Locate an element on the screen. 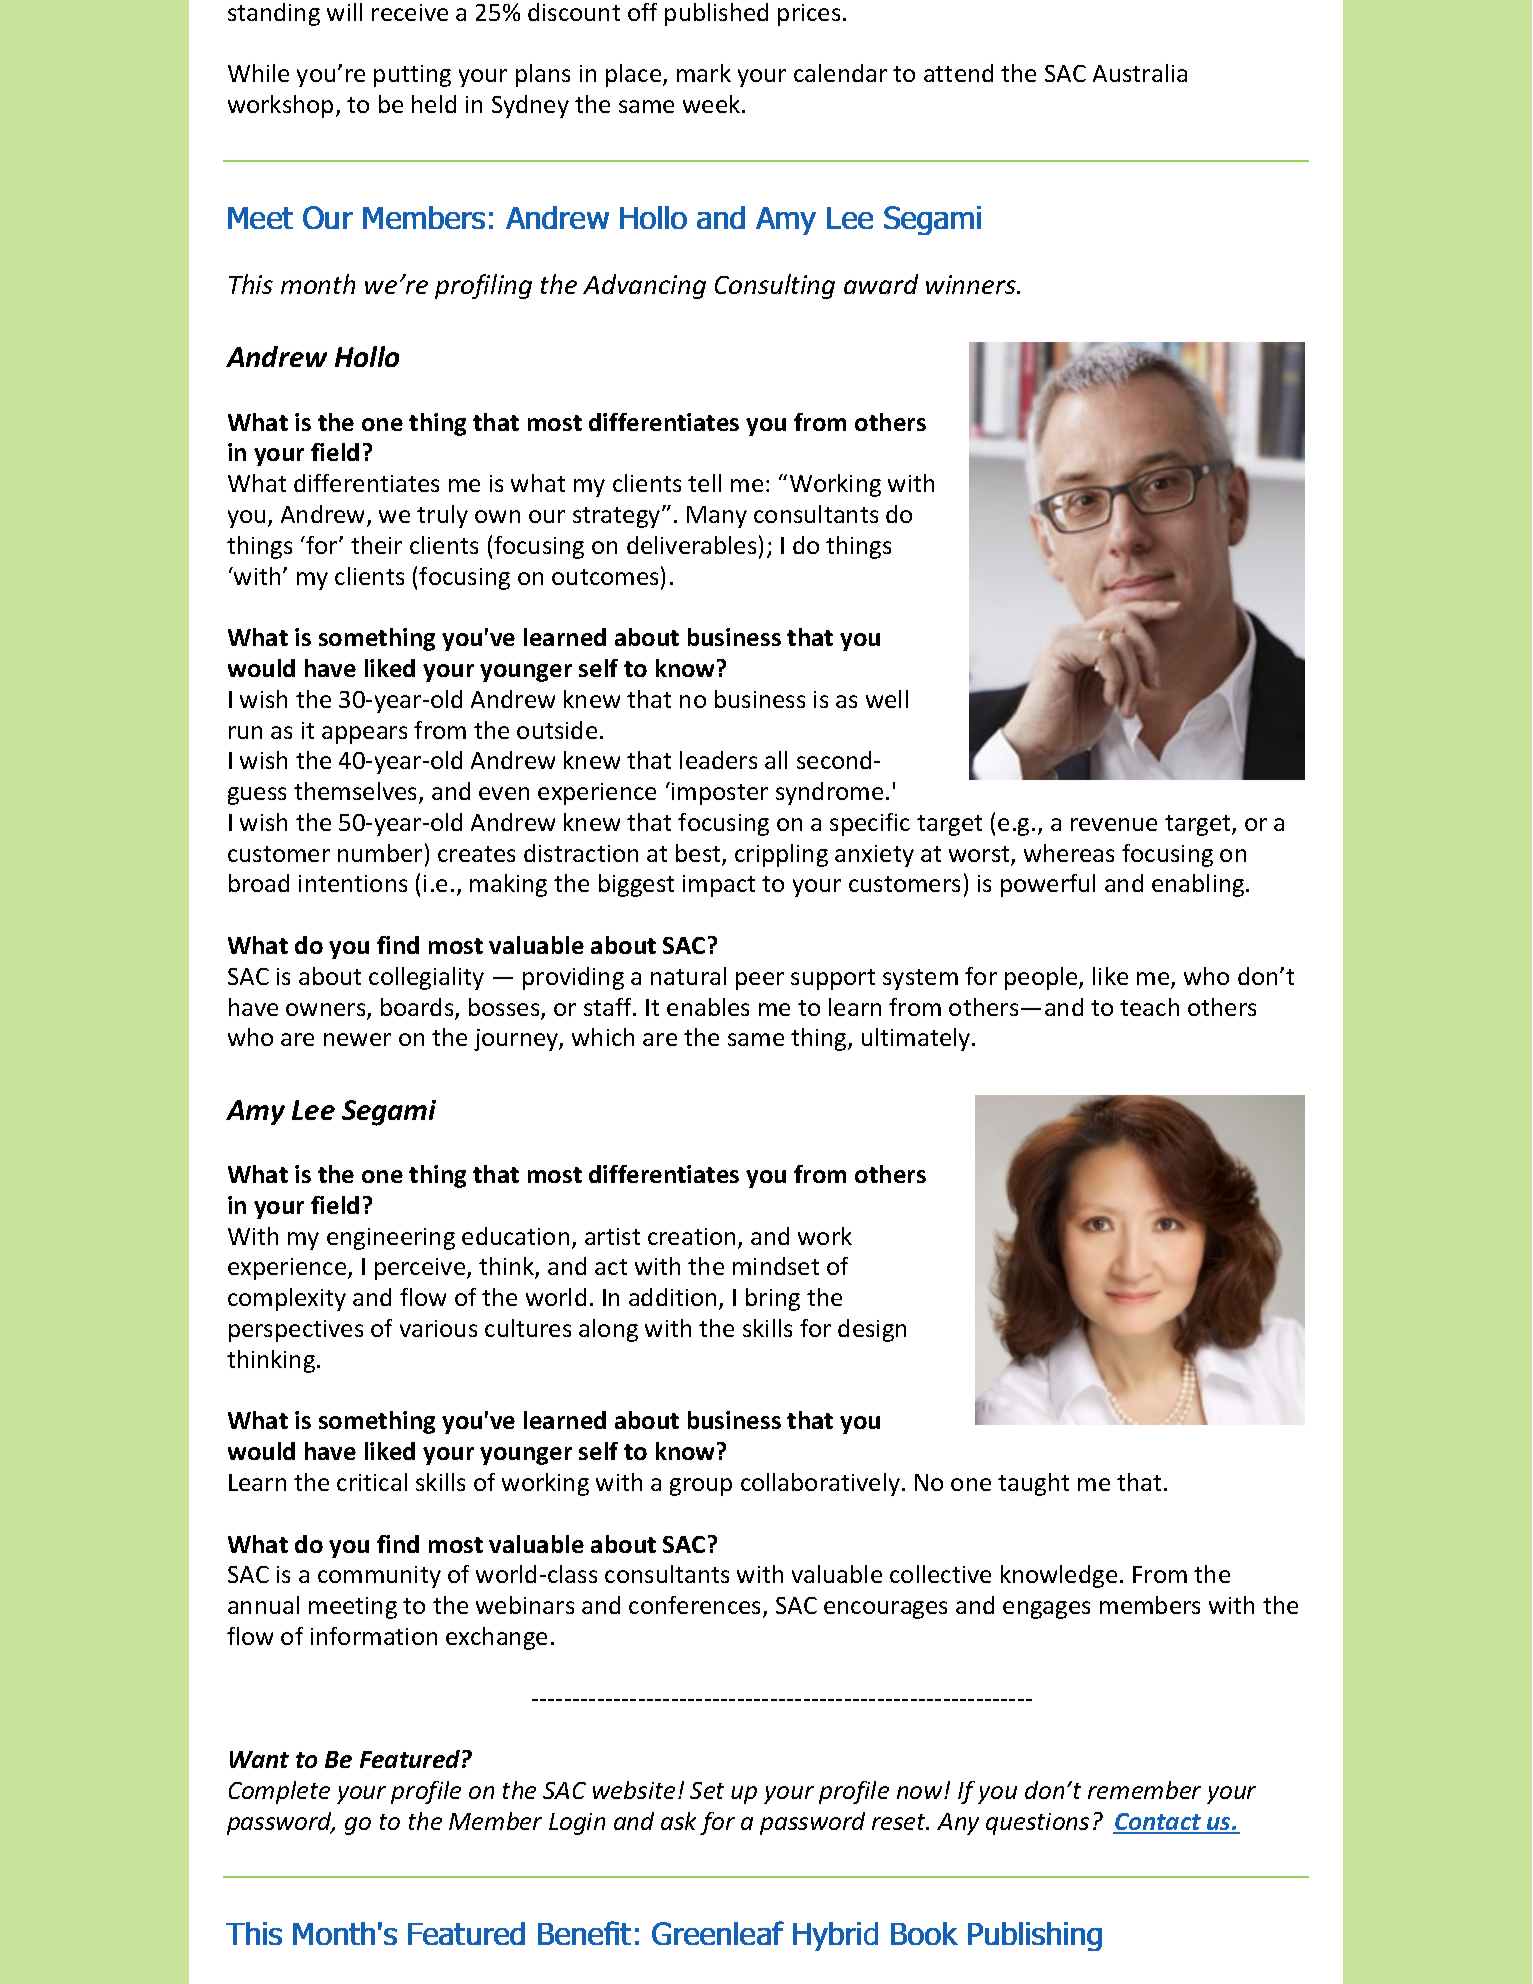  people is located at coordinates (1042, 978).
